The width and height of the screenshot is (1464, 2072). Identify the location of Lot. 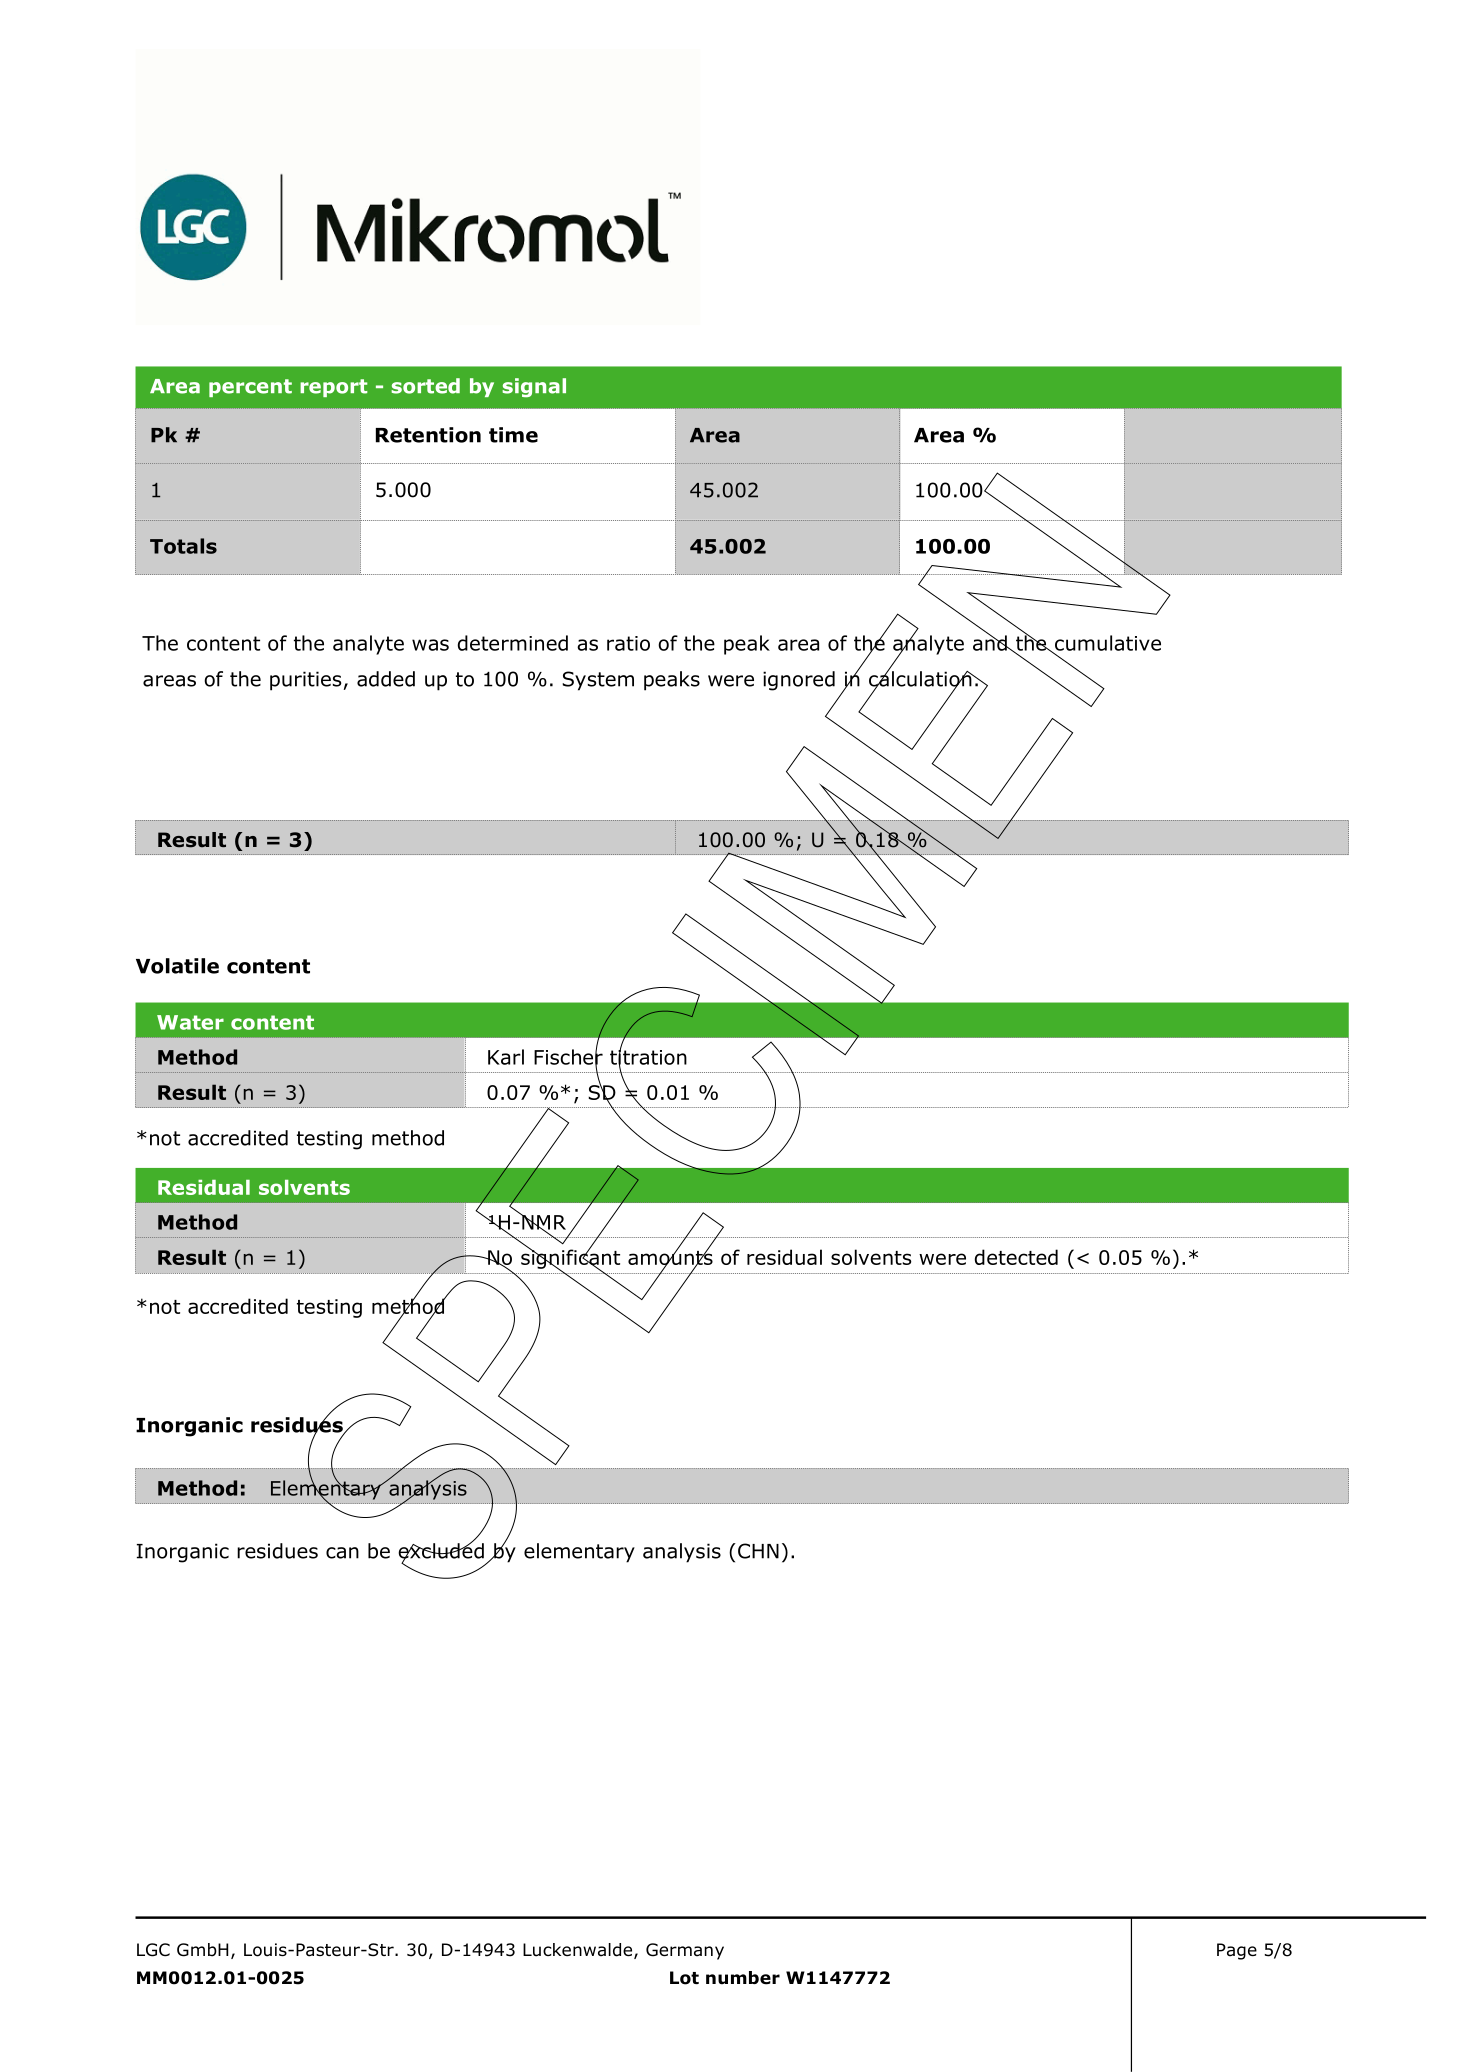
(684, 1978).
